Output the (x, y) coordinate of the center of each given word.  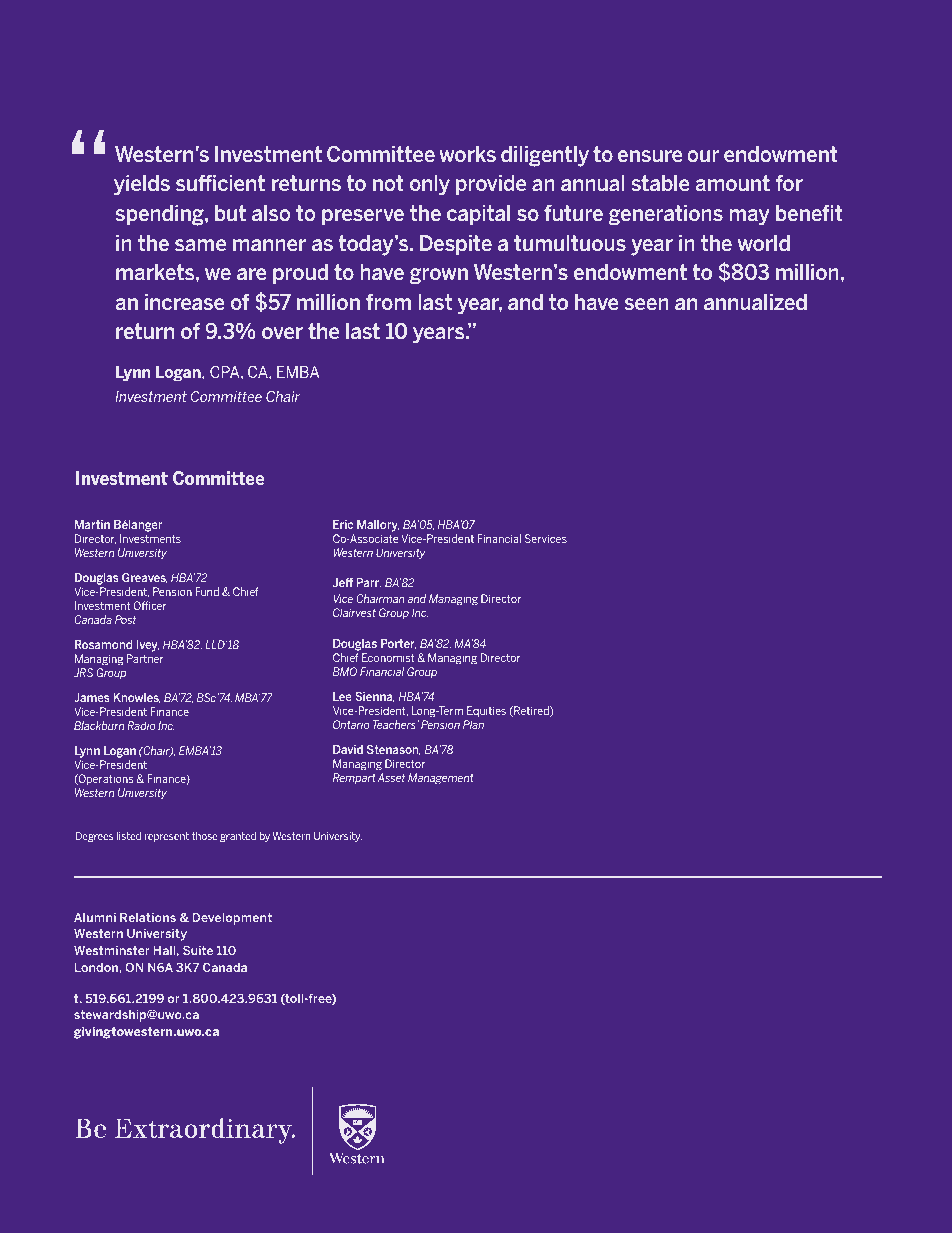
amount (733, 183)
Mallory (378, 527)
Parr (369, 583)
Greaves (145, 577)
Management (441, 779)
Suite (198, 950)
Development (232, 919)
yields (142, 185)
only (430, 185)
